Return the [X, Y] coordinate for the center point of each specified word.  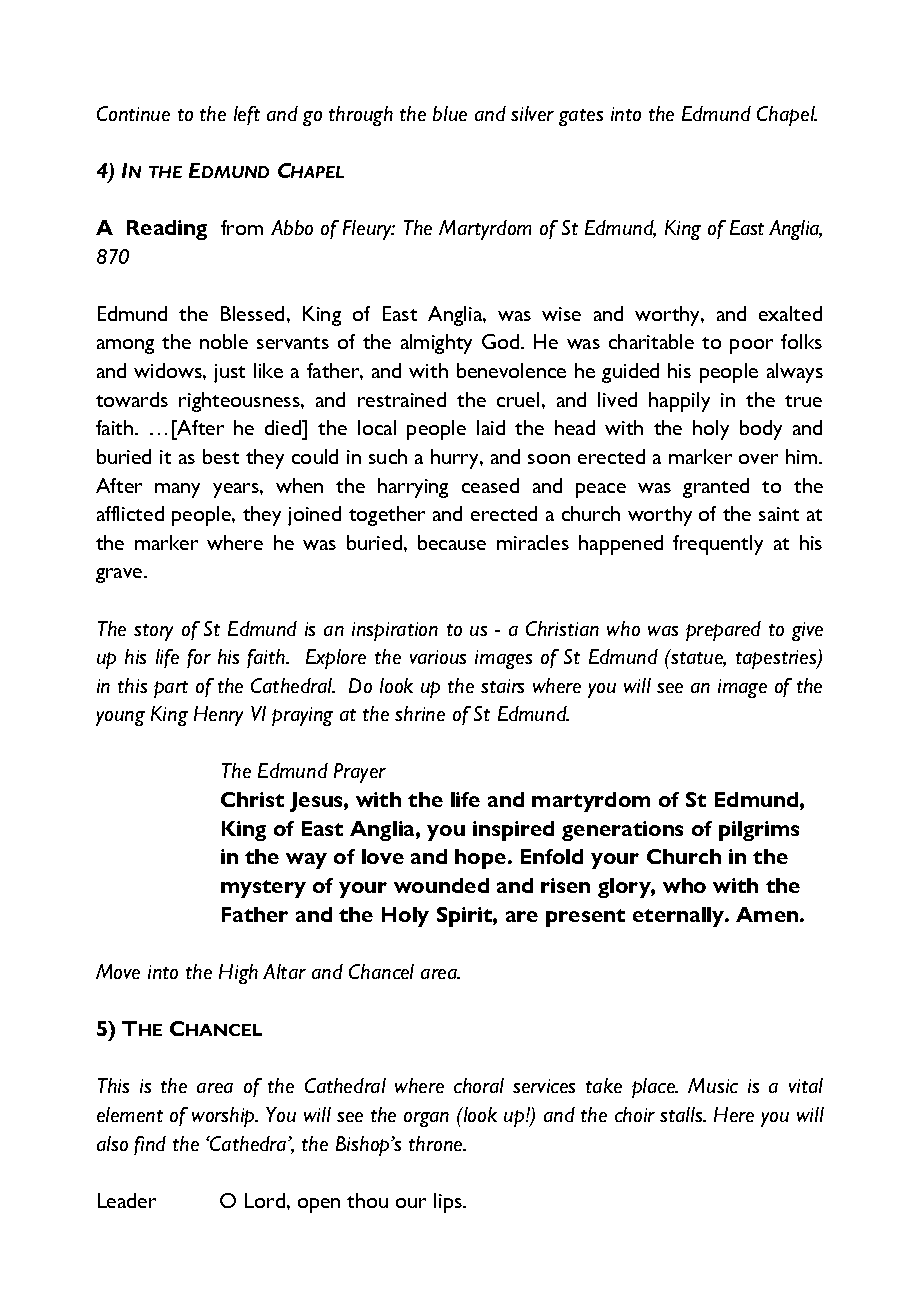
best [221, 456]
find [150, 1145]
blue [450, 113]
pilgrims [759, 831]
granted [716, 488]
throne [437, 1143]
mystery [263, 889]
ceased [490, 485]
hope [482, 859]
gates [581, 117]
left [247, 115]
